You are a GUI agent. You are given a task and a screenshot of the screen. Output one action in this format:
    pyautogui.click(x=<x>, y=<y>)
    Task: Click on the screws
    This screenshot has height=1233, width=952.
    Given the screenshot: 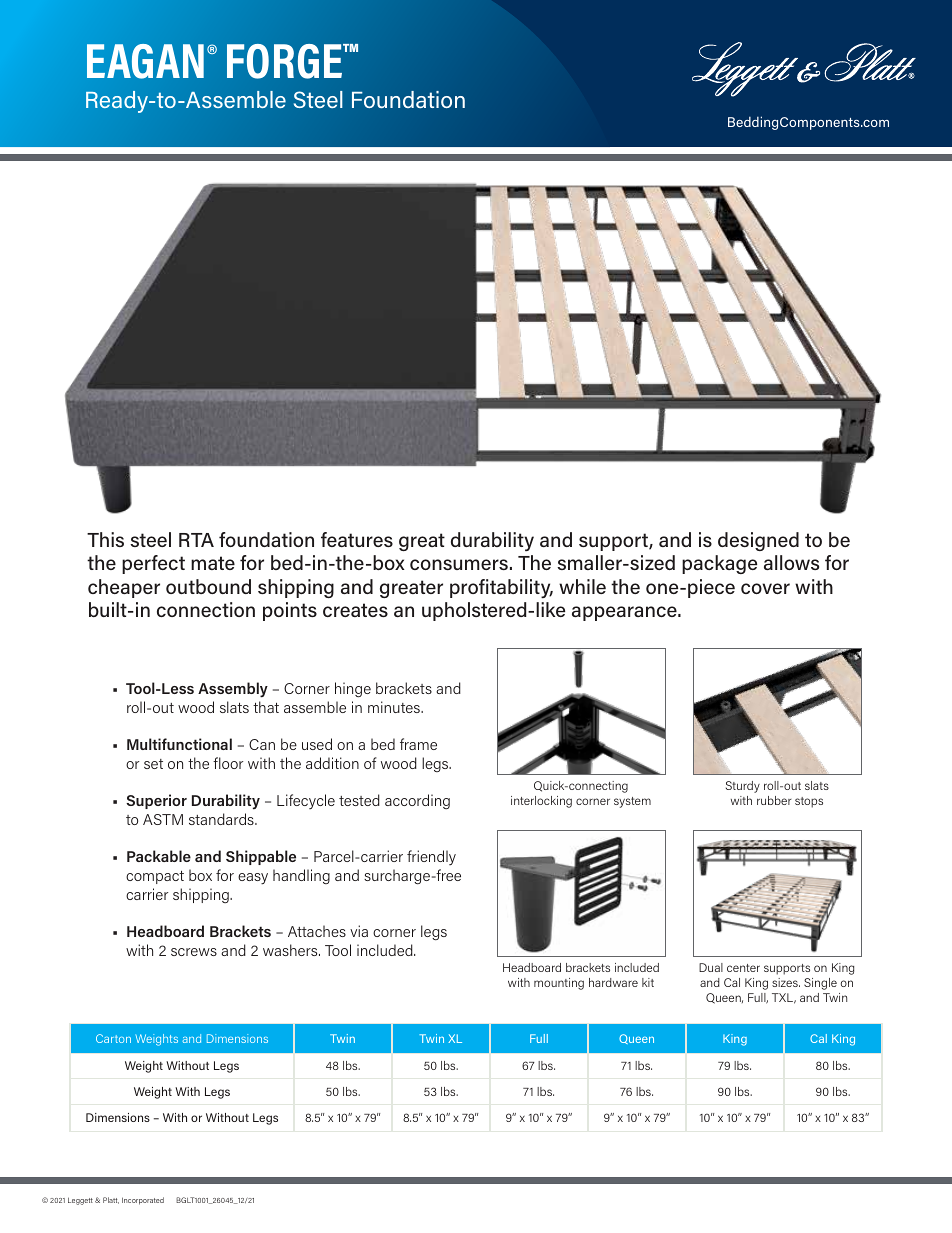 What is the action you would take?
    pyautogui.click(x=194, y=952)
